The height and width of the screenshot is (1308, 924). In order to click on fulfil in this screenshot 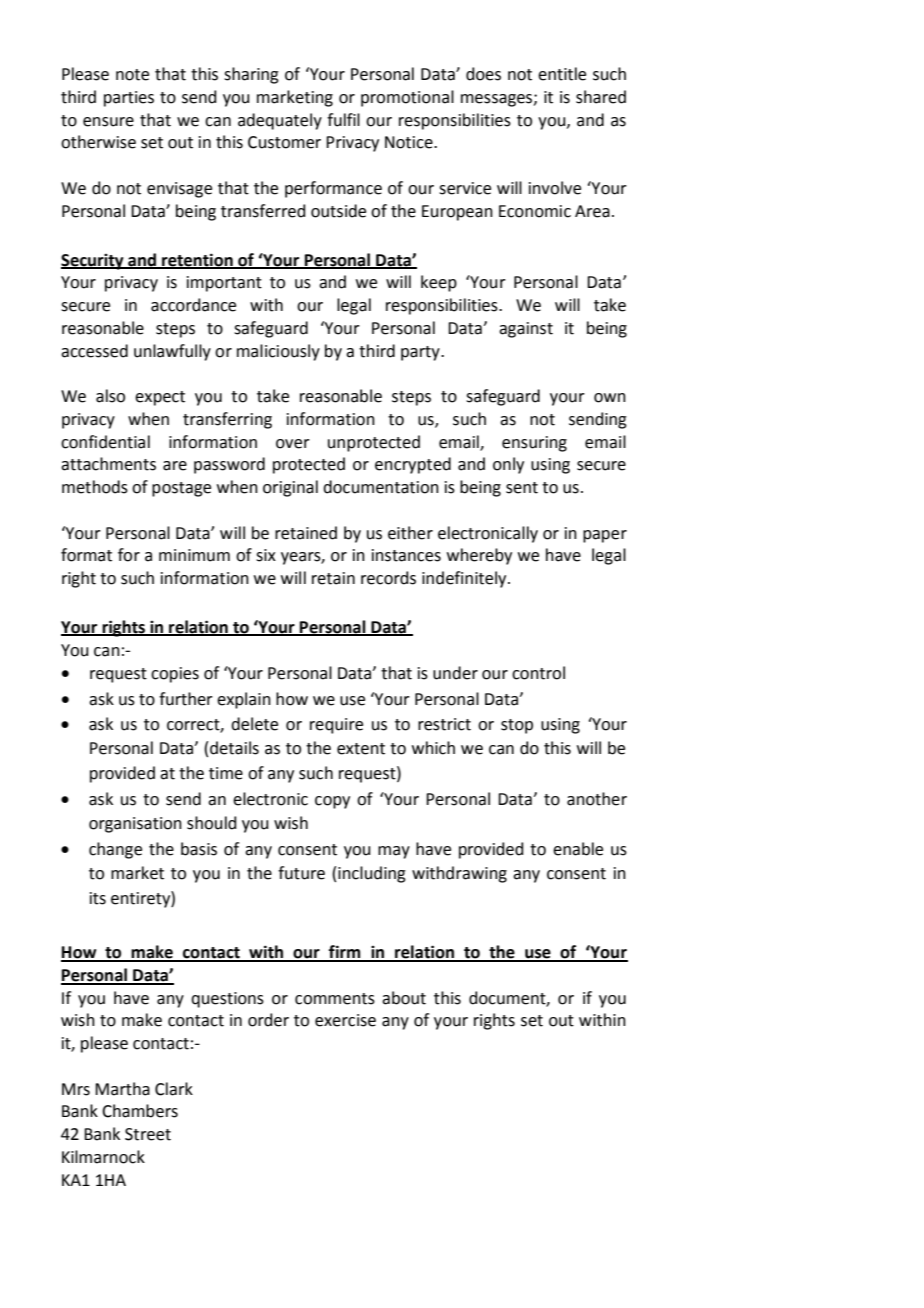, I will do `click(343, 120)`.
